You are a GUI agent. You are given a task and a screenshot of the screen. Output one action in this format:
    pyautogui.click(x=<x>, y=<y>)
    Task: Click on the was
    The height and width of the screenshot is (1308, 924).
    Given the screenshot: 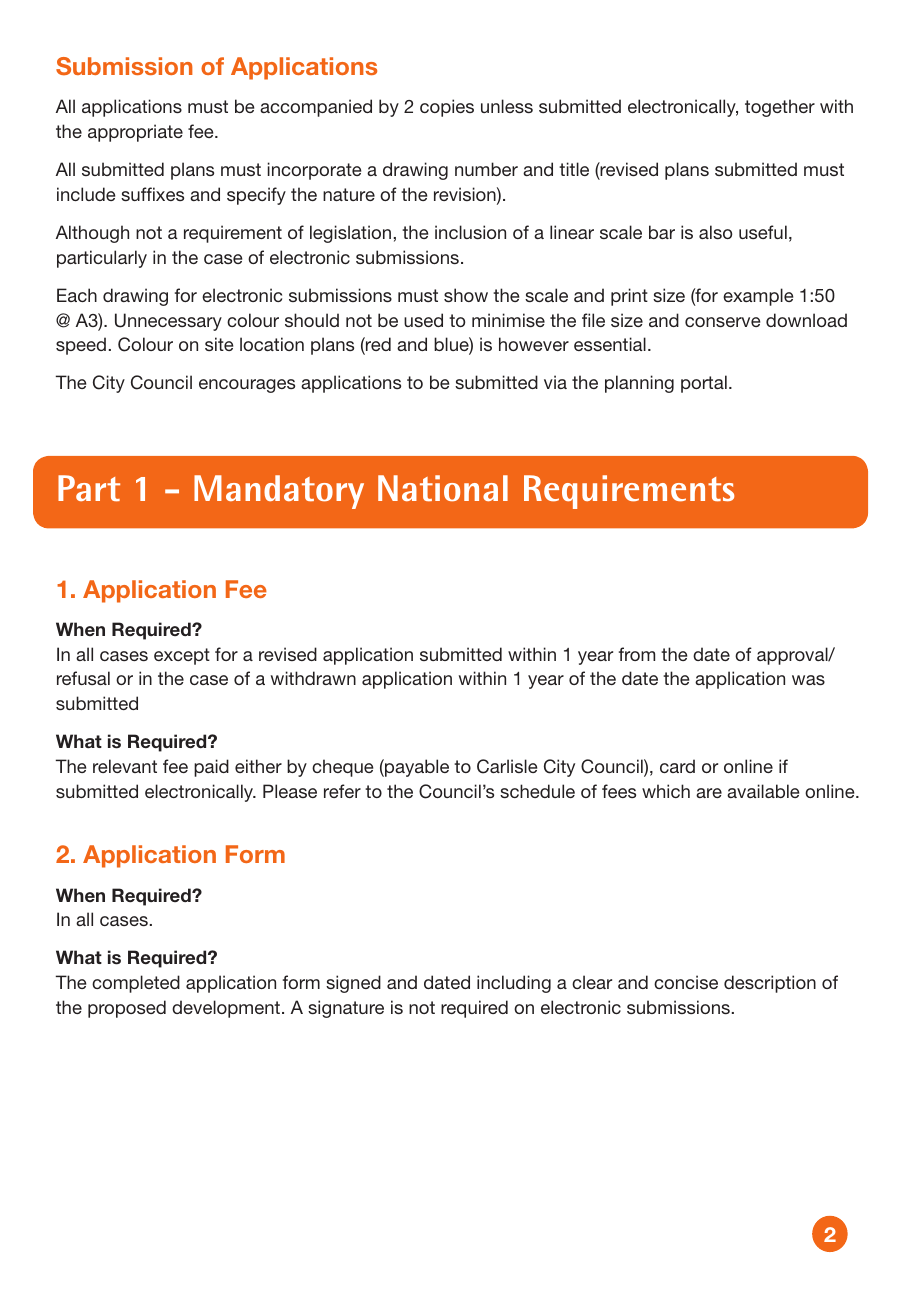 What is the action you would take?
    pyautogui.click(x=808, y=680)
